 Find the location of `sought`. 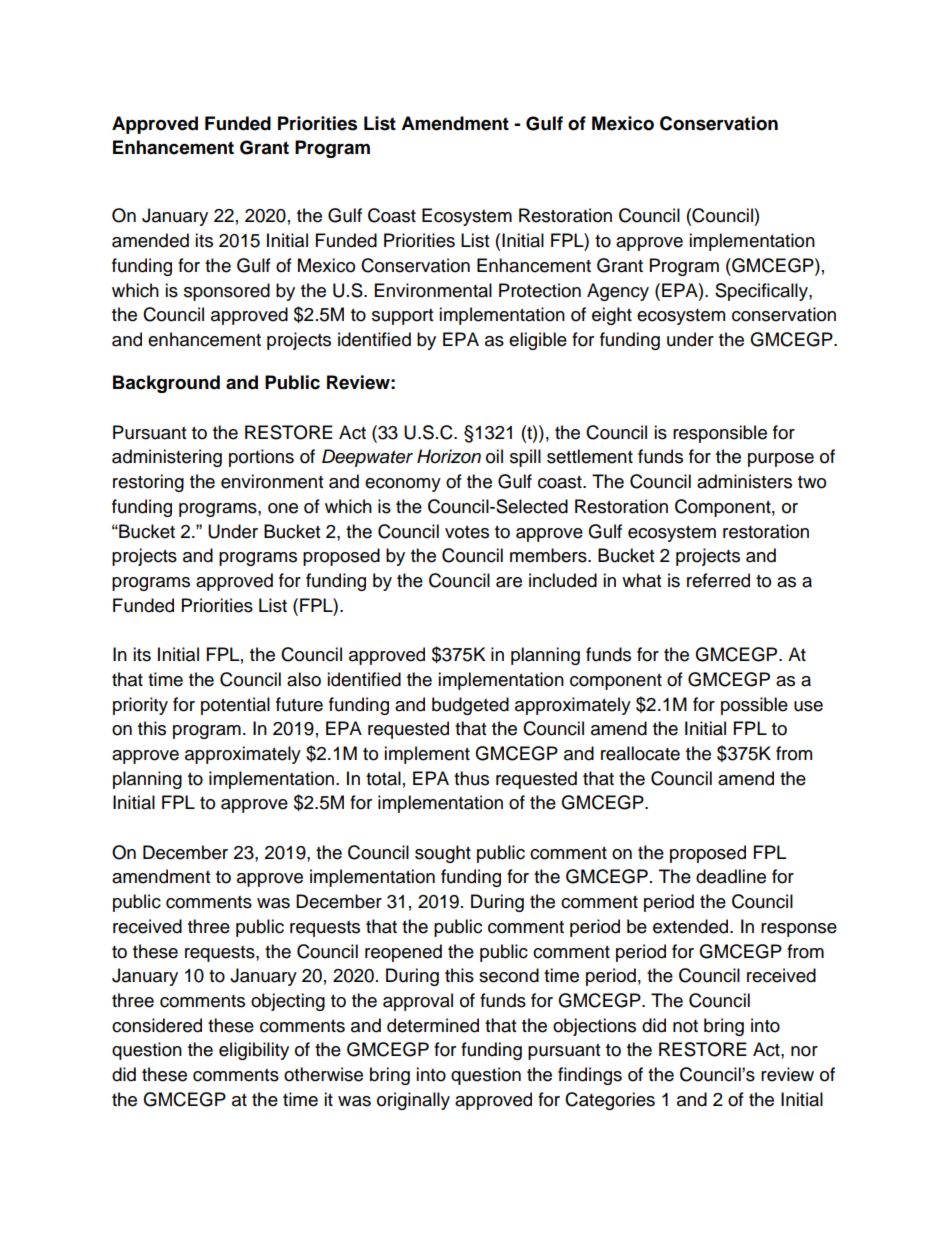

sought is located at coordinates (443, 854).
